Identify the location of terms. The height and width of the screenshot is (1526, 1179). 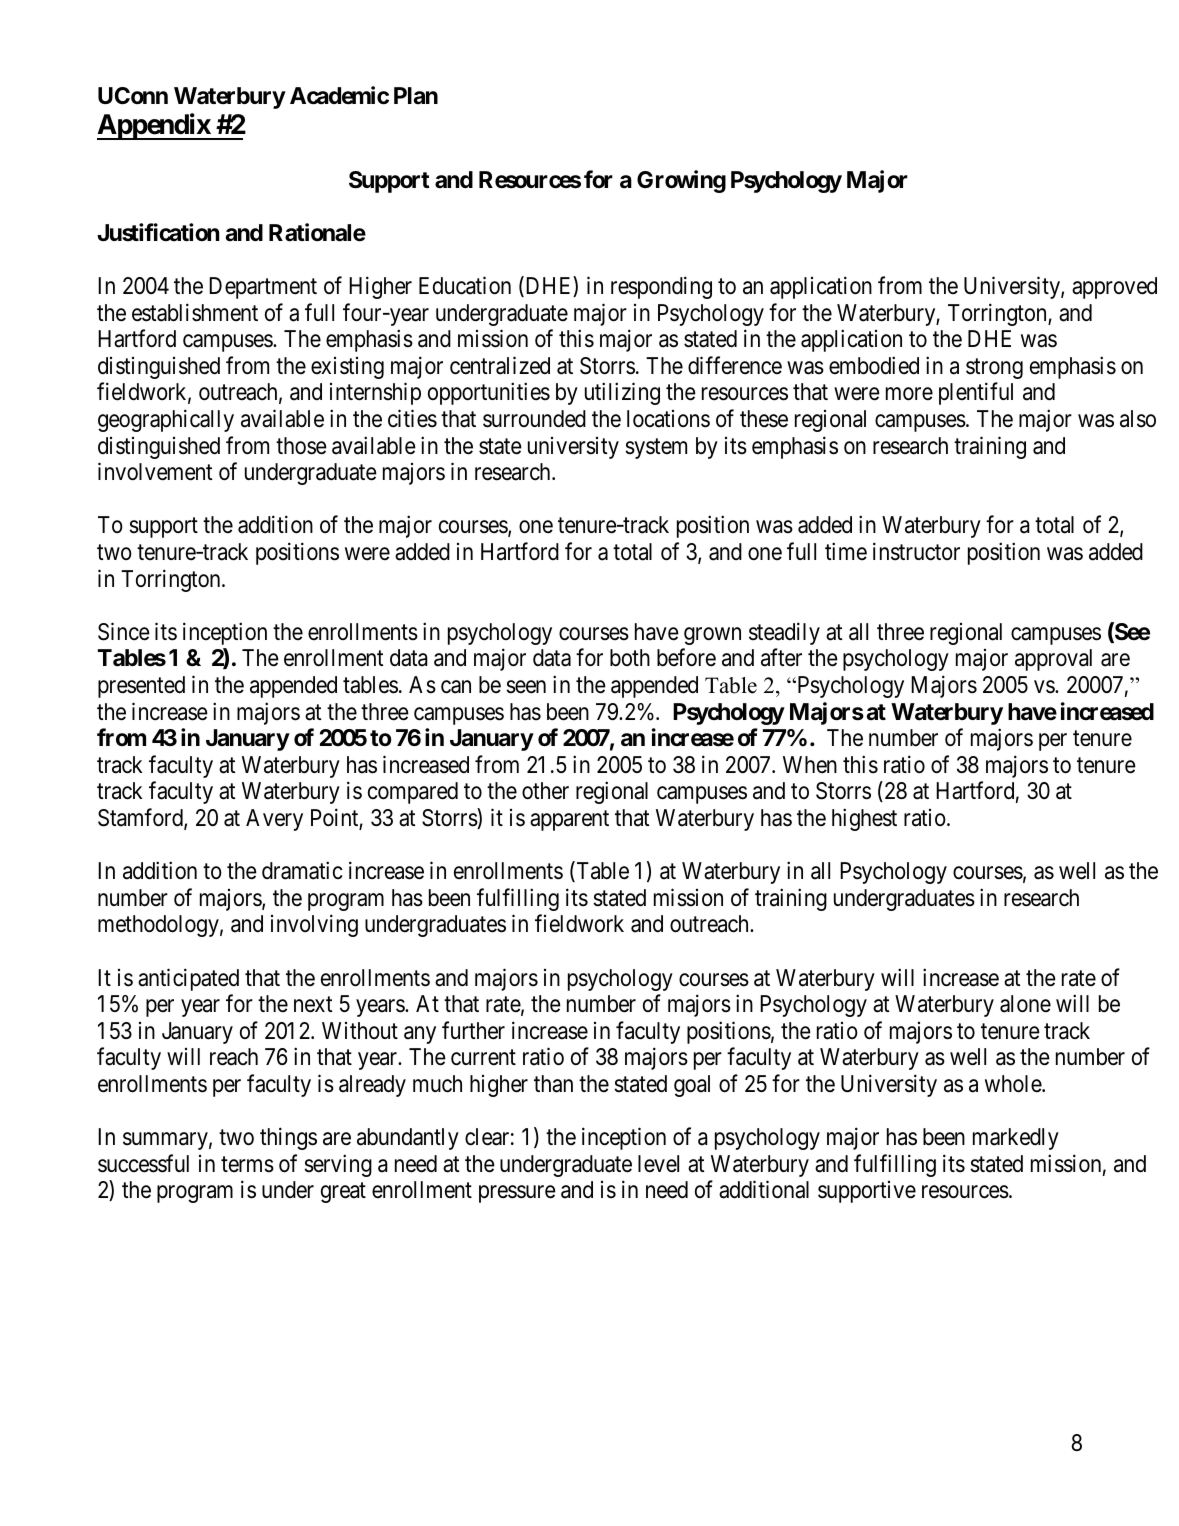
(247, 1164).
